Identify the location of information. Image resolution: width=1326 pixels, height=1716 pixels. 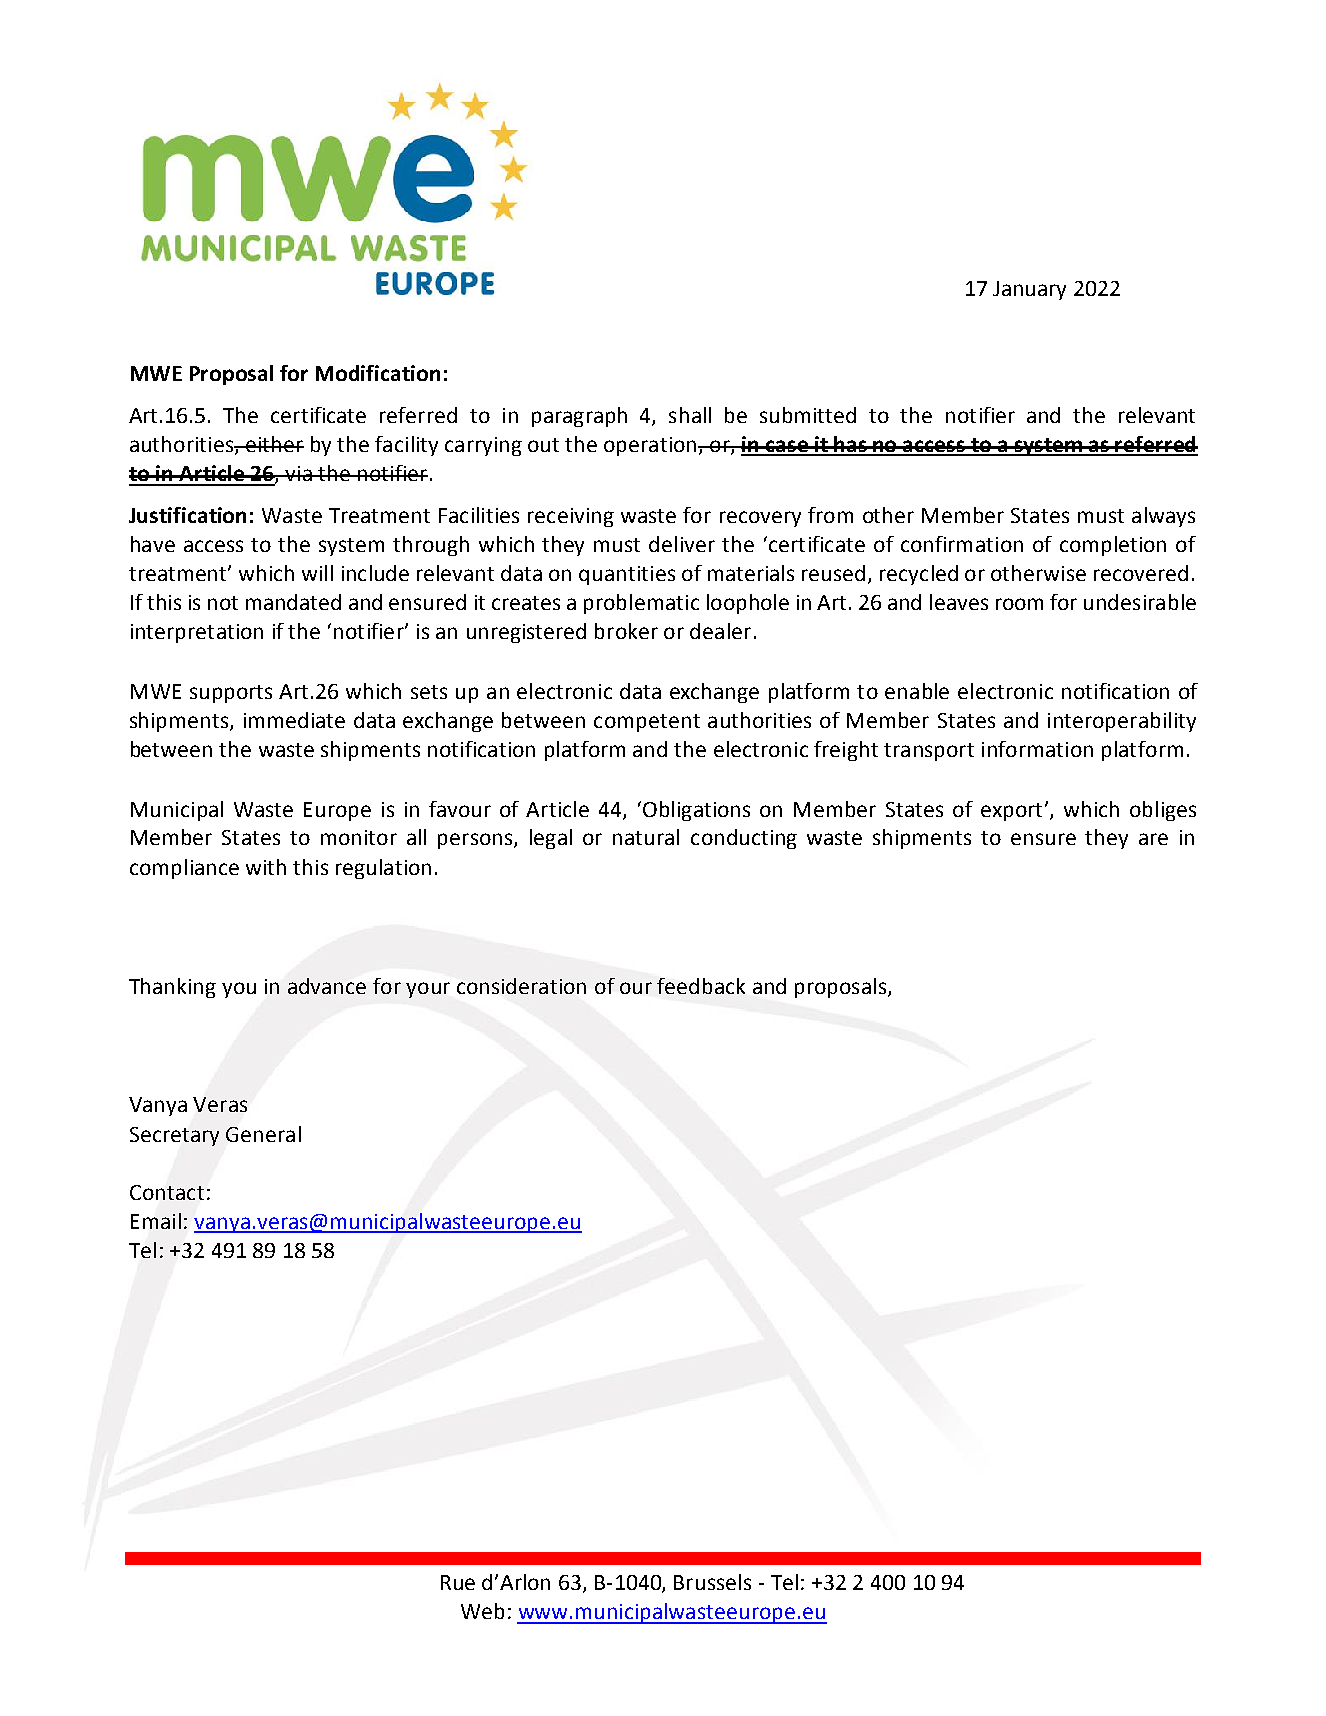
(1037, 749).
